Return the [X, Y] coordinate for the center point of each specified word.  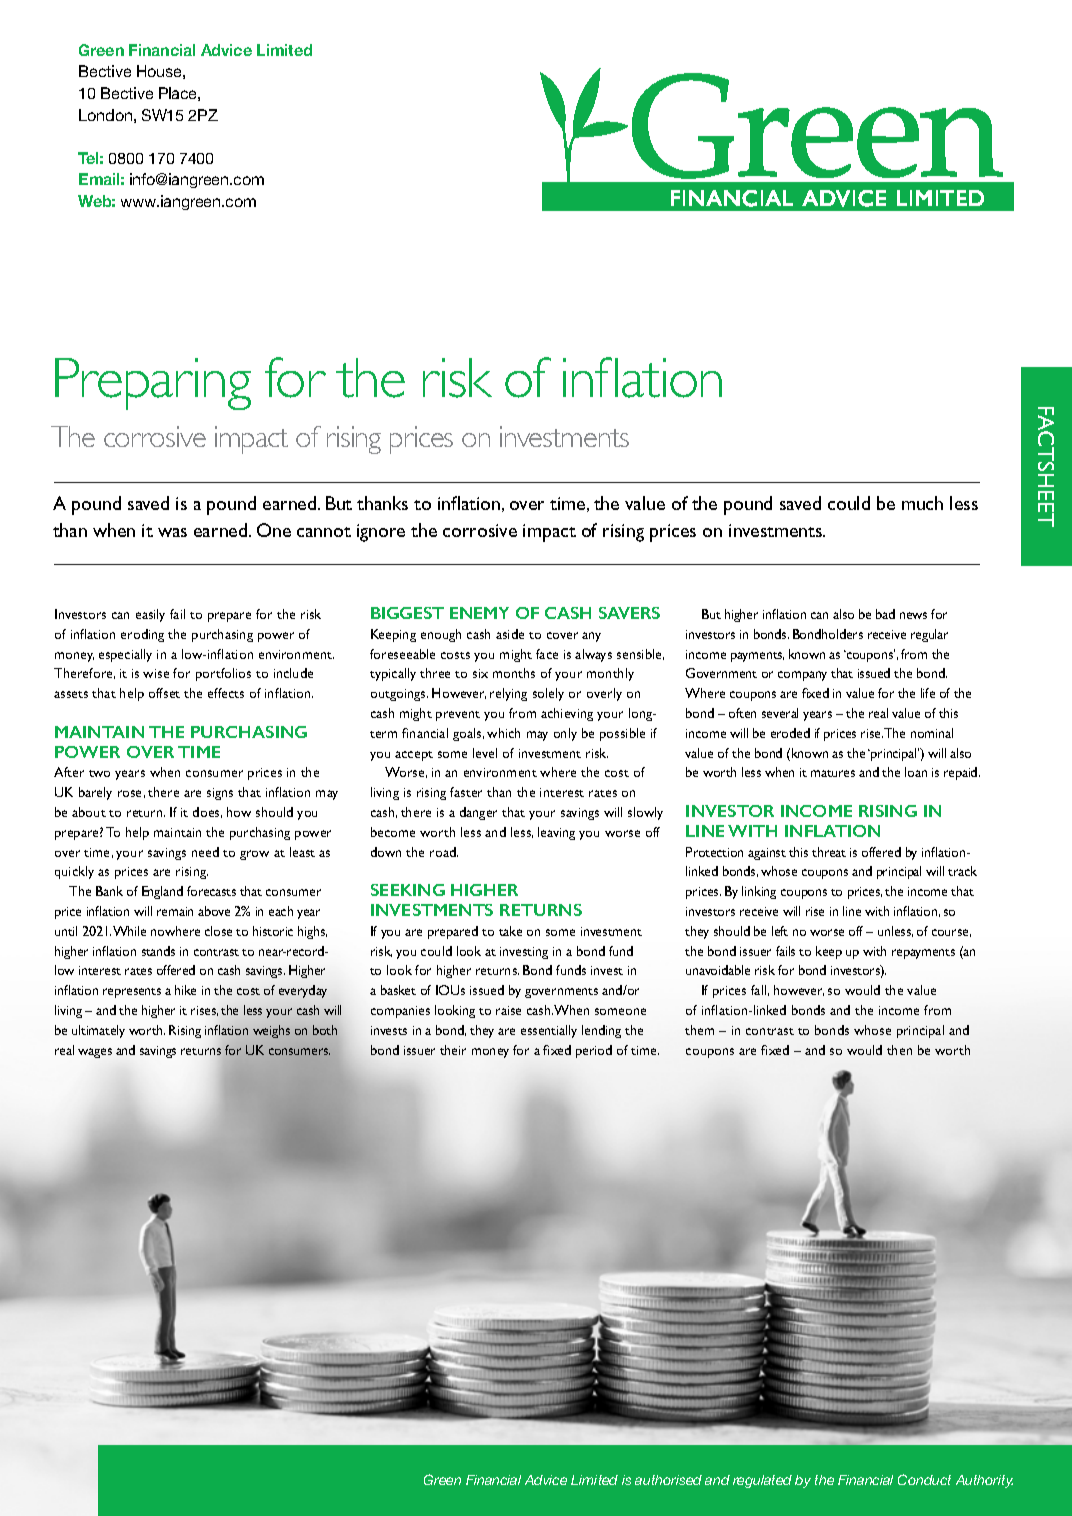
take [510, 931]
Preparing [153, 384]
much [922, 503]
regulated [762, 1481]
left [780, 931]
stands [158, 951]
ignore [381, 533]
